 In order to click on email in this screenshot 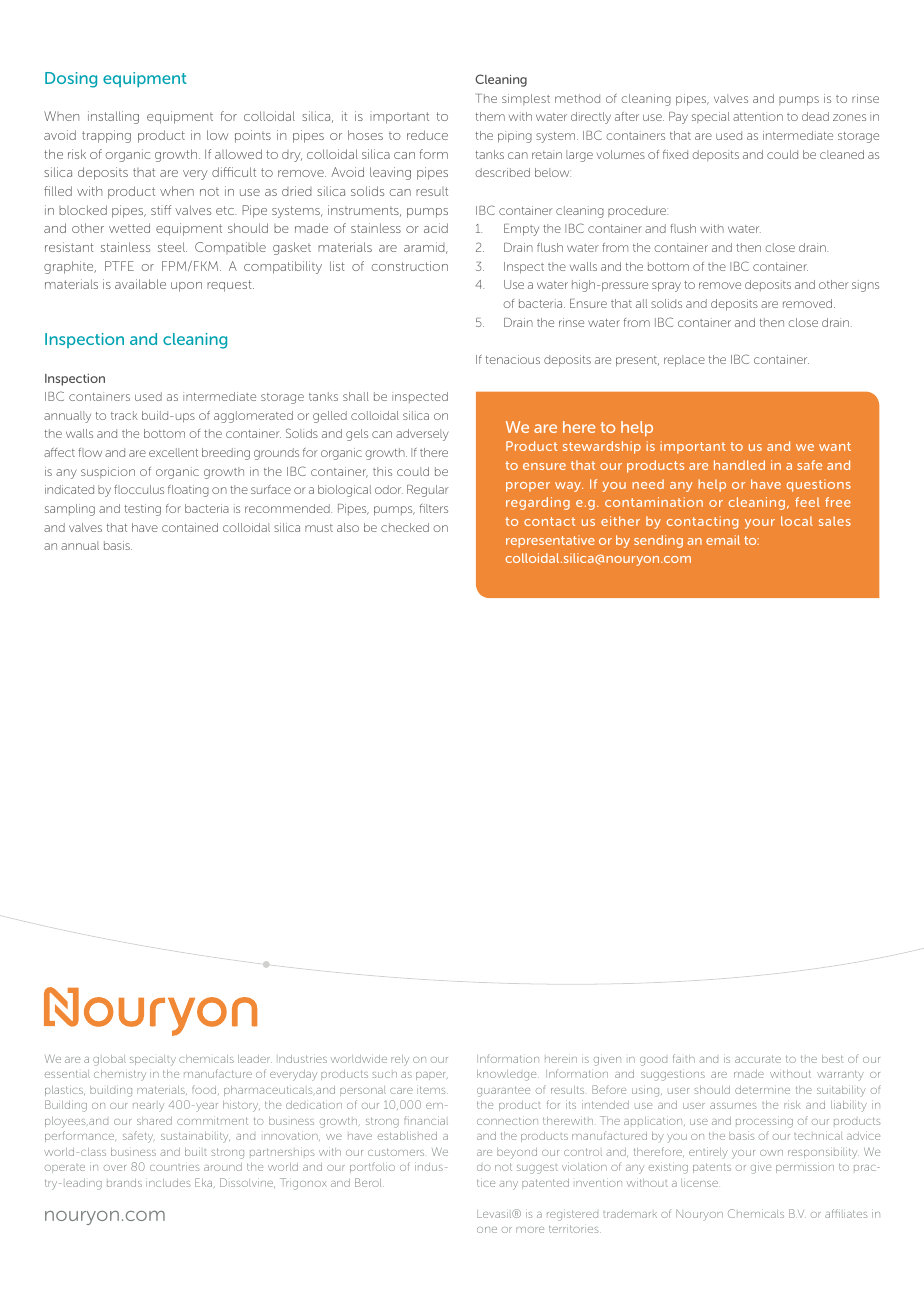, I will do `click(723, 540)`.
